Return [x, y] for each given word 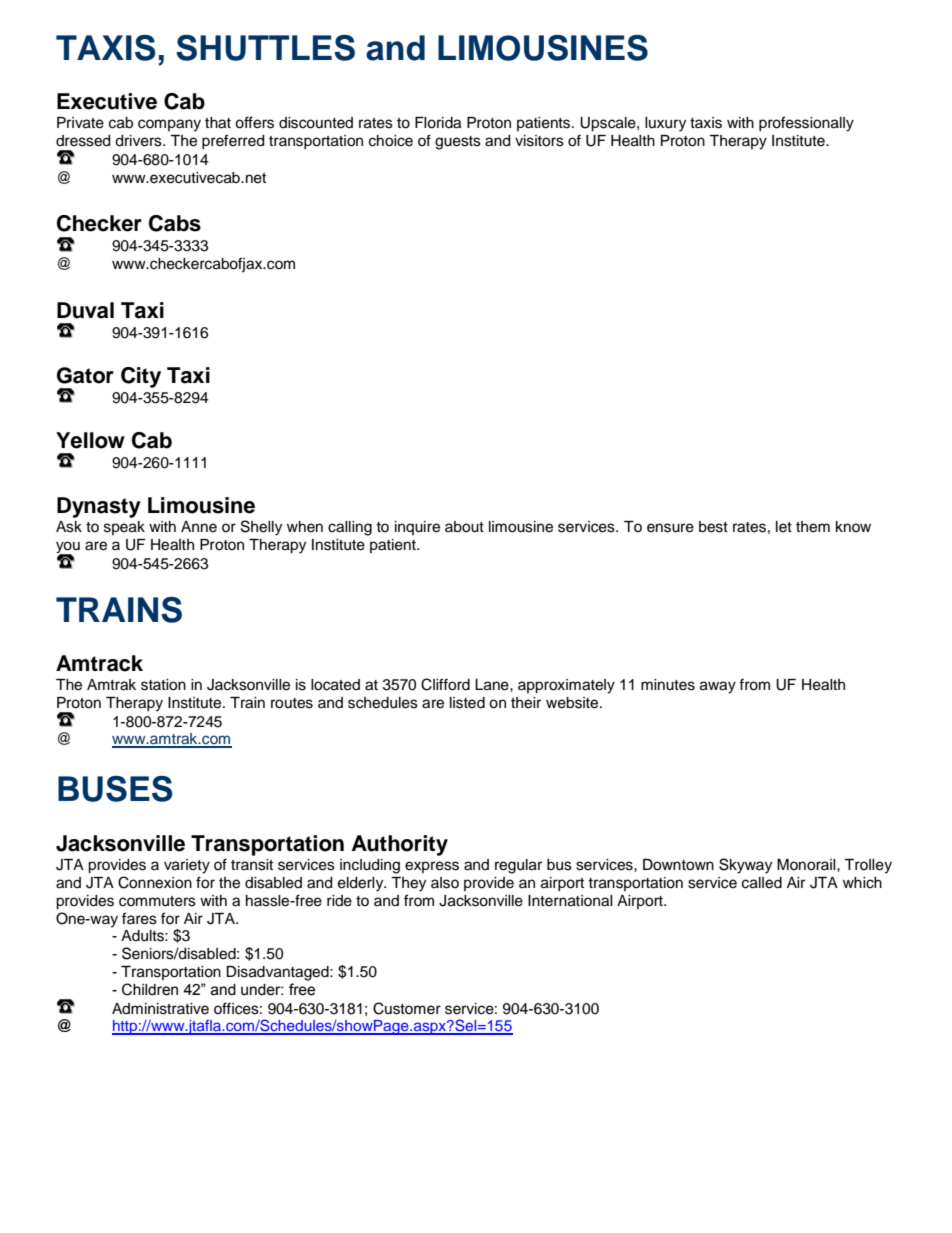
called [762, 883]
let [784, 527]
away [718, 687]
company [169, 125]
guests [458, 143]
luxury [665, 124]
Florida [438, 123]
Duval [85, 310]
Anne [199, 527]
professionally [806, 124]
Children [150, 989]
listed [467, 703]
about [464, 527]
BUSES [115, 789]
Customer [407, 1008]
